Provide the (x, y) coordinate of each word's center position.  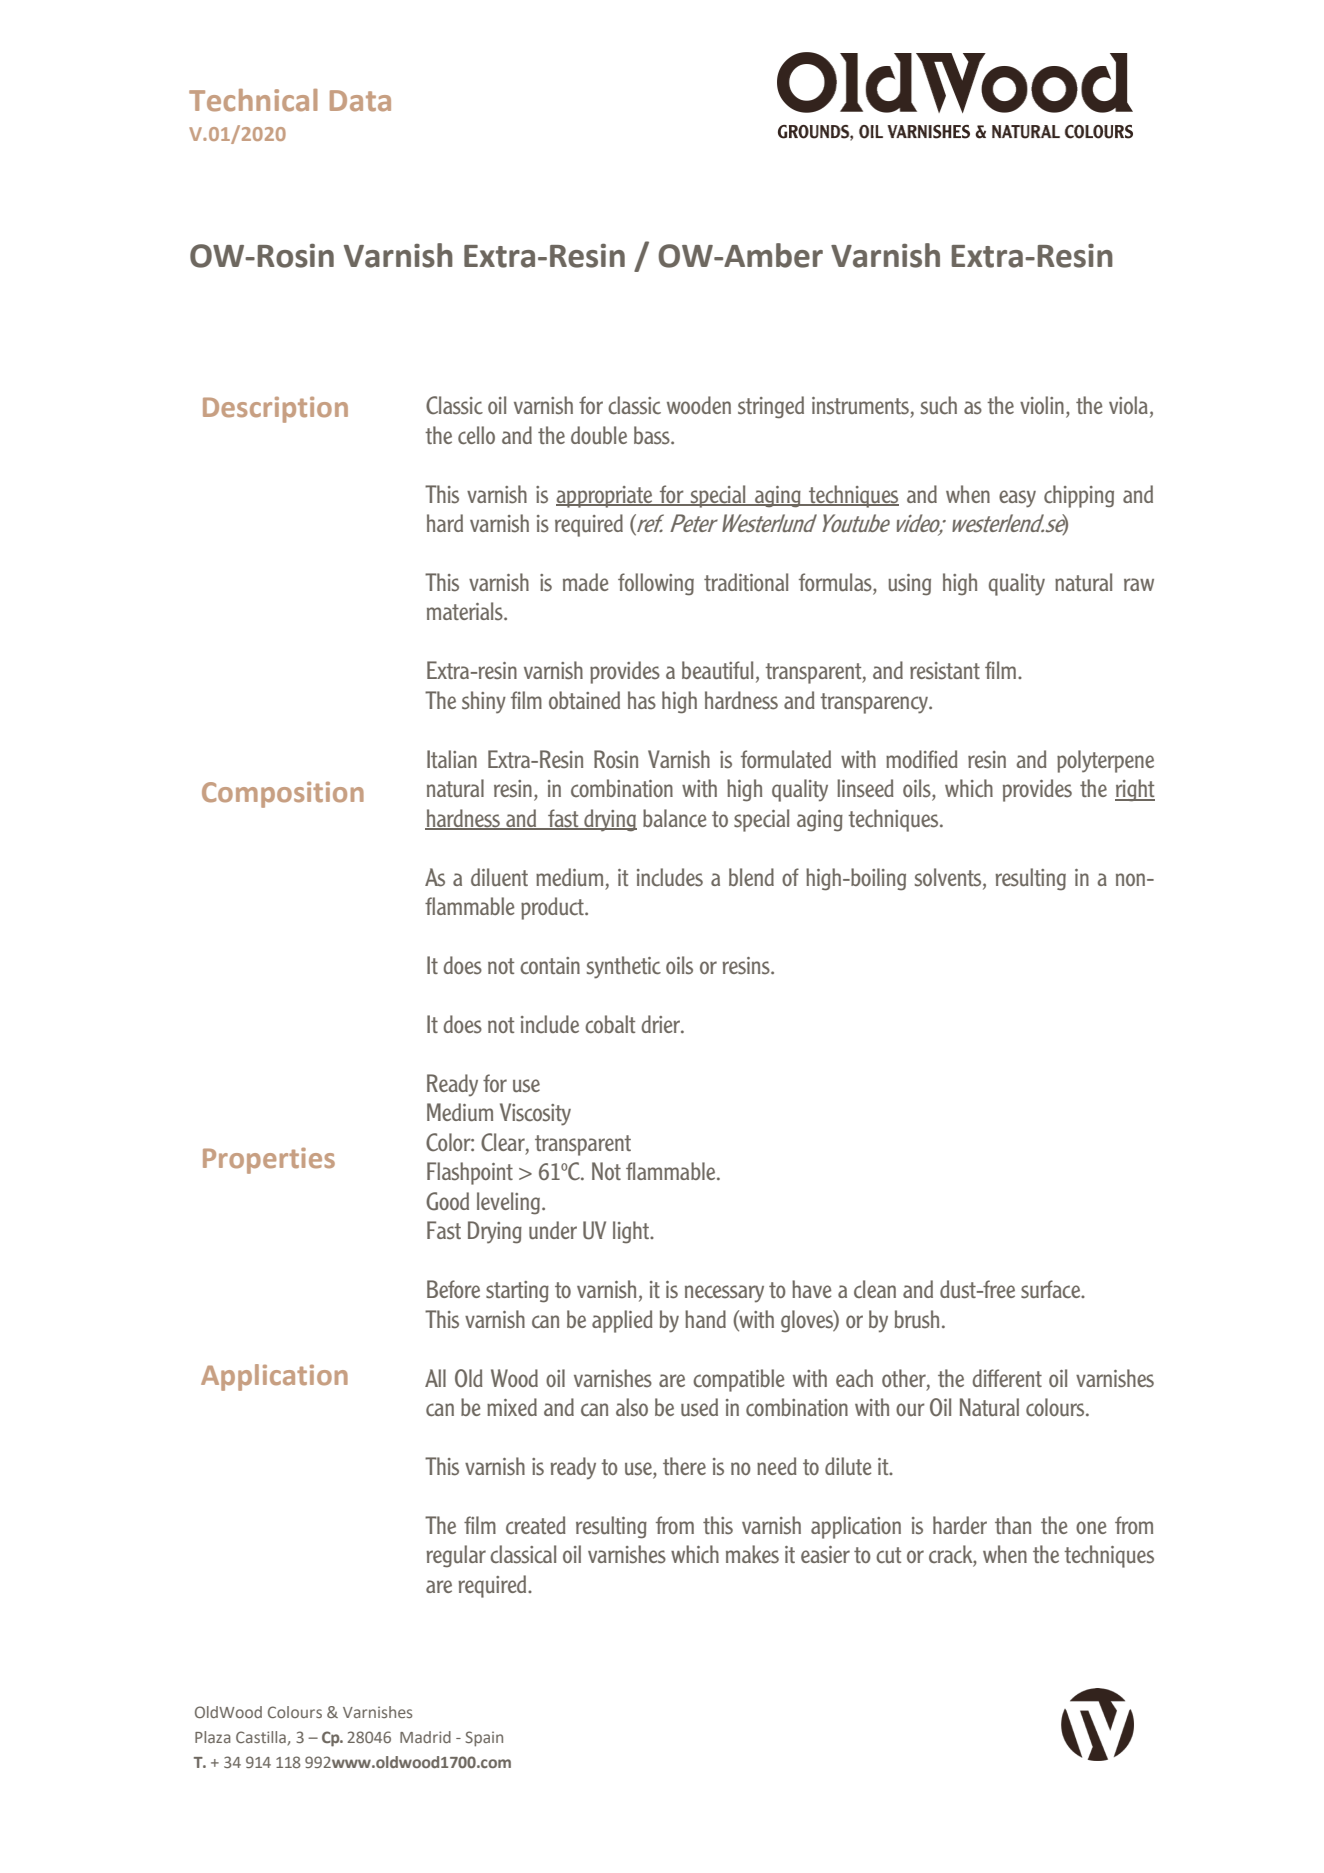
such (939, 405)
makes (752, 1554)
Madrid (425, 1737)
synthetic (624, 967)
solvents (949, 877)
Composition (283, 795)
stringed (771, 407)
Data (360, 101)
